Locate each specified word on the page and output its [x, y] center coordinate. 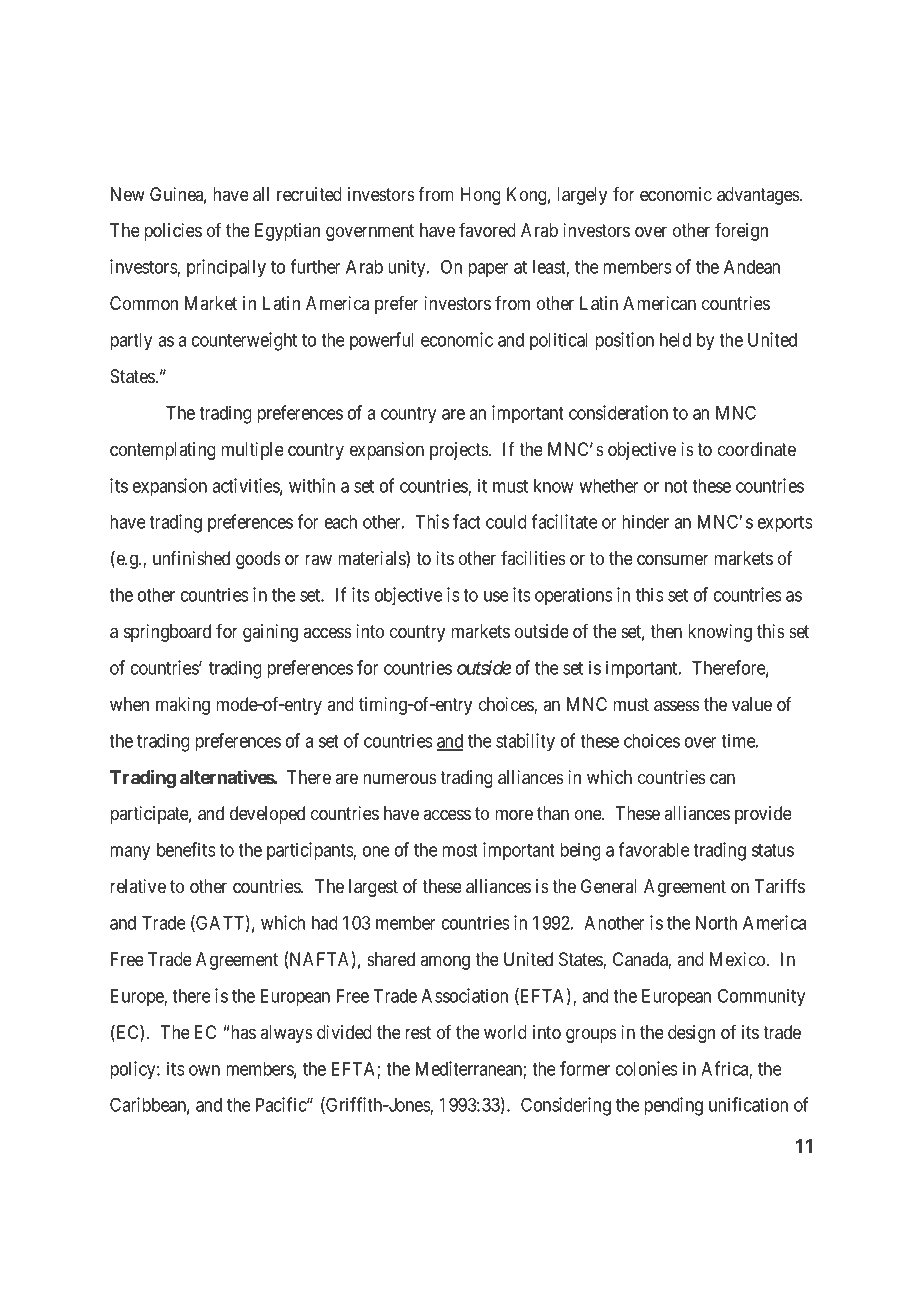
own [204, 1070]
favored [487, 230]
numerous [400, 779]
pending [673, 1106]
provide [763, 815]
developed [267, 815]
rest [418, 1032]
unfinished [191, 558]
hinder [645, 521]
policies [173, 232]
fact [467, 521]
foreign [741, 232]
